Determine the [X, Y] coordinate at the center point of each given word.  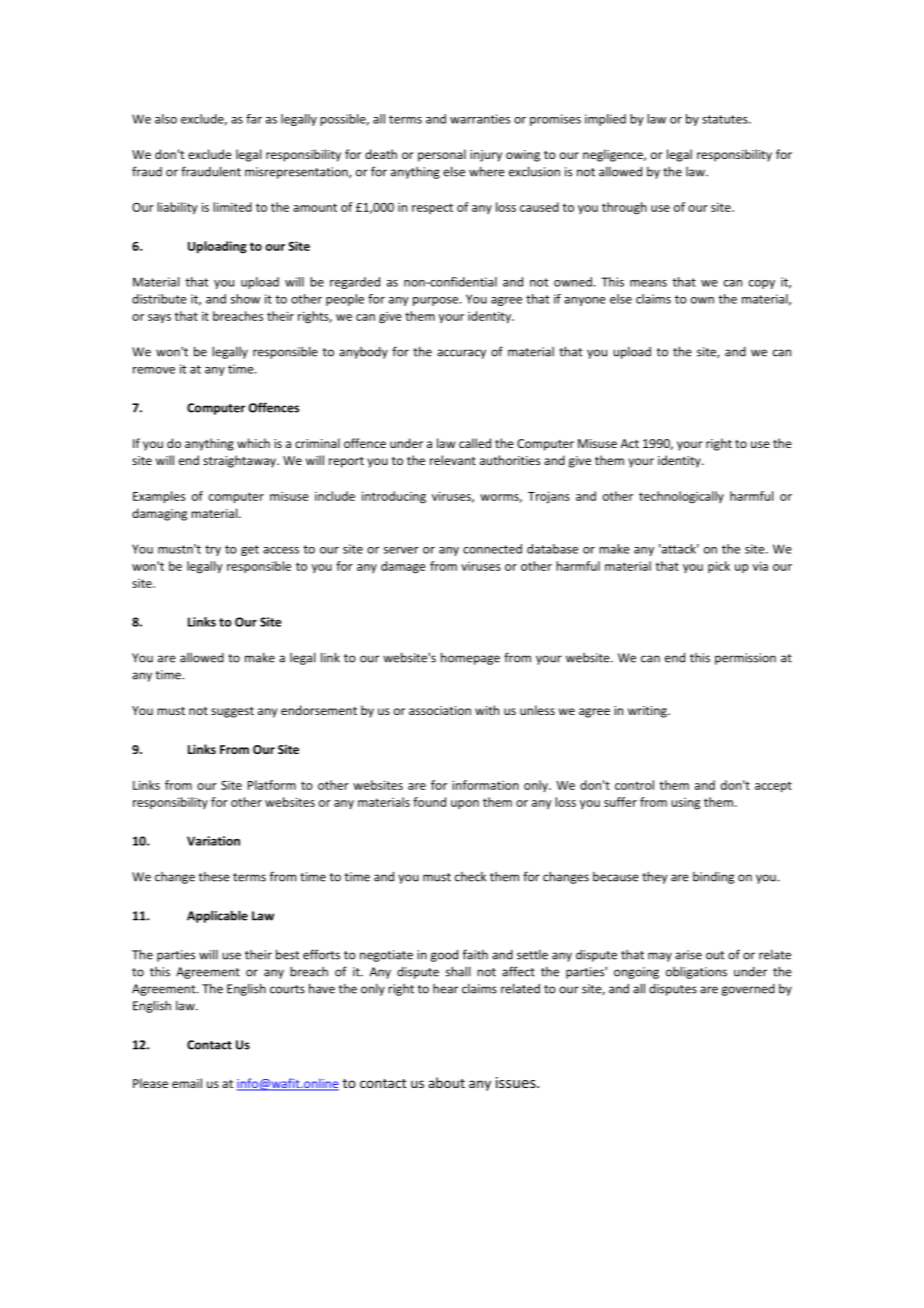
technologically [681, 497]
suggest [232, 712]
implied [605, 120]
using [685, 804]
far [254, 119]
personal [442, 155]
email [187, 1083]
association [440, 710]
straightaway [240, 461]
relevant [453, 460]
